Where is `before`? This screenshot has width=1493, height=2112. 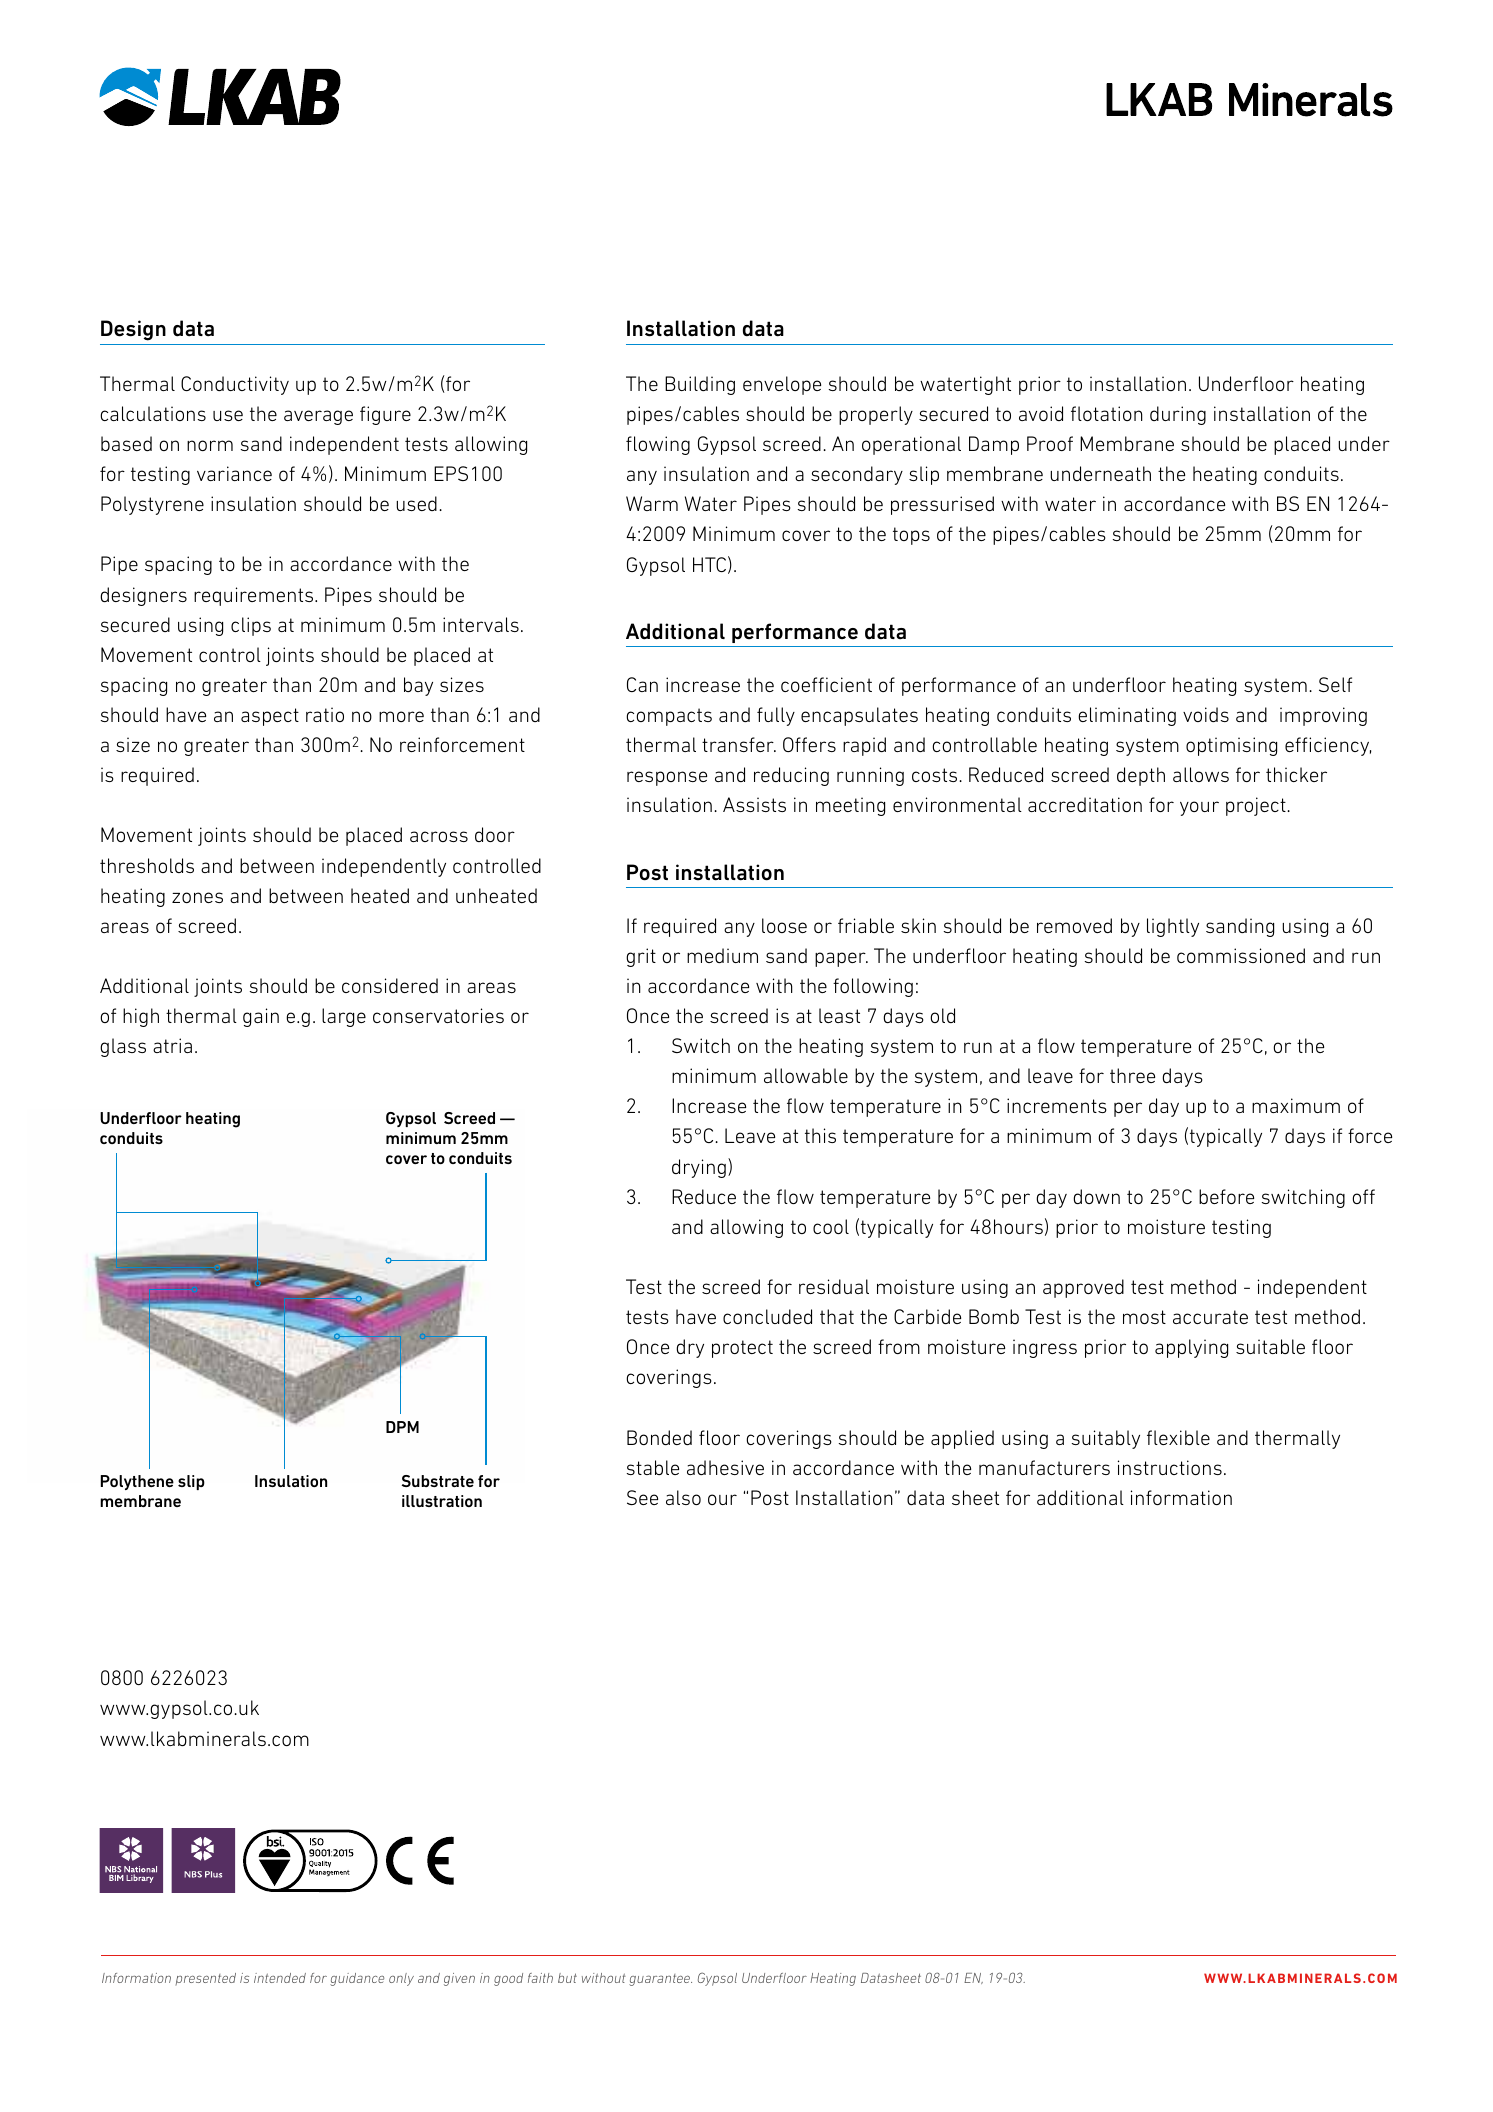
before is located at coordinates (1226, 1196).
